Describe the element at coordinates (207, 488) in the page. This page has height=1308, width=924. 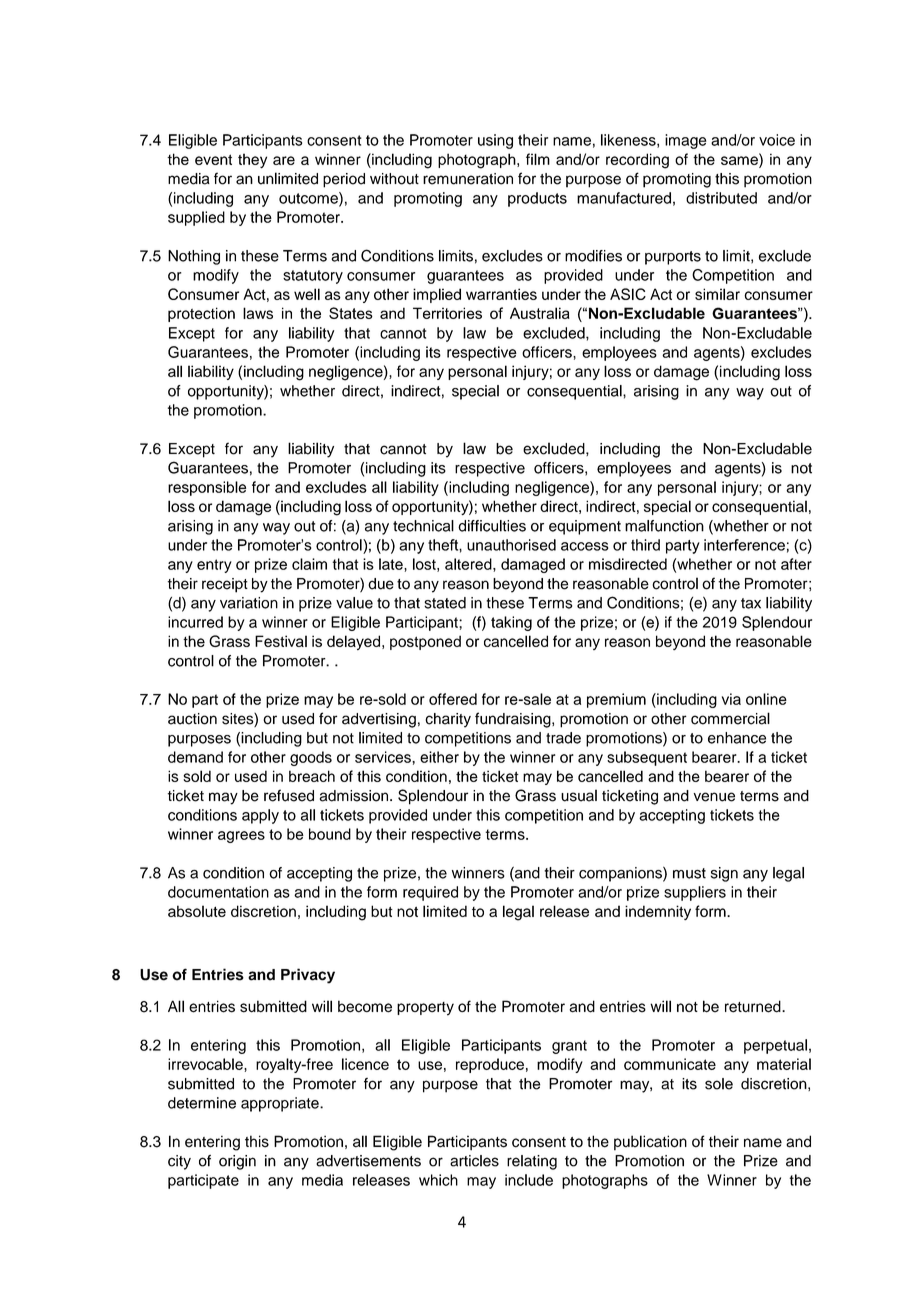
I see `responsible` at that location.
